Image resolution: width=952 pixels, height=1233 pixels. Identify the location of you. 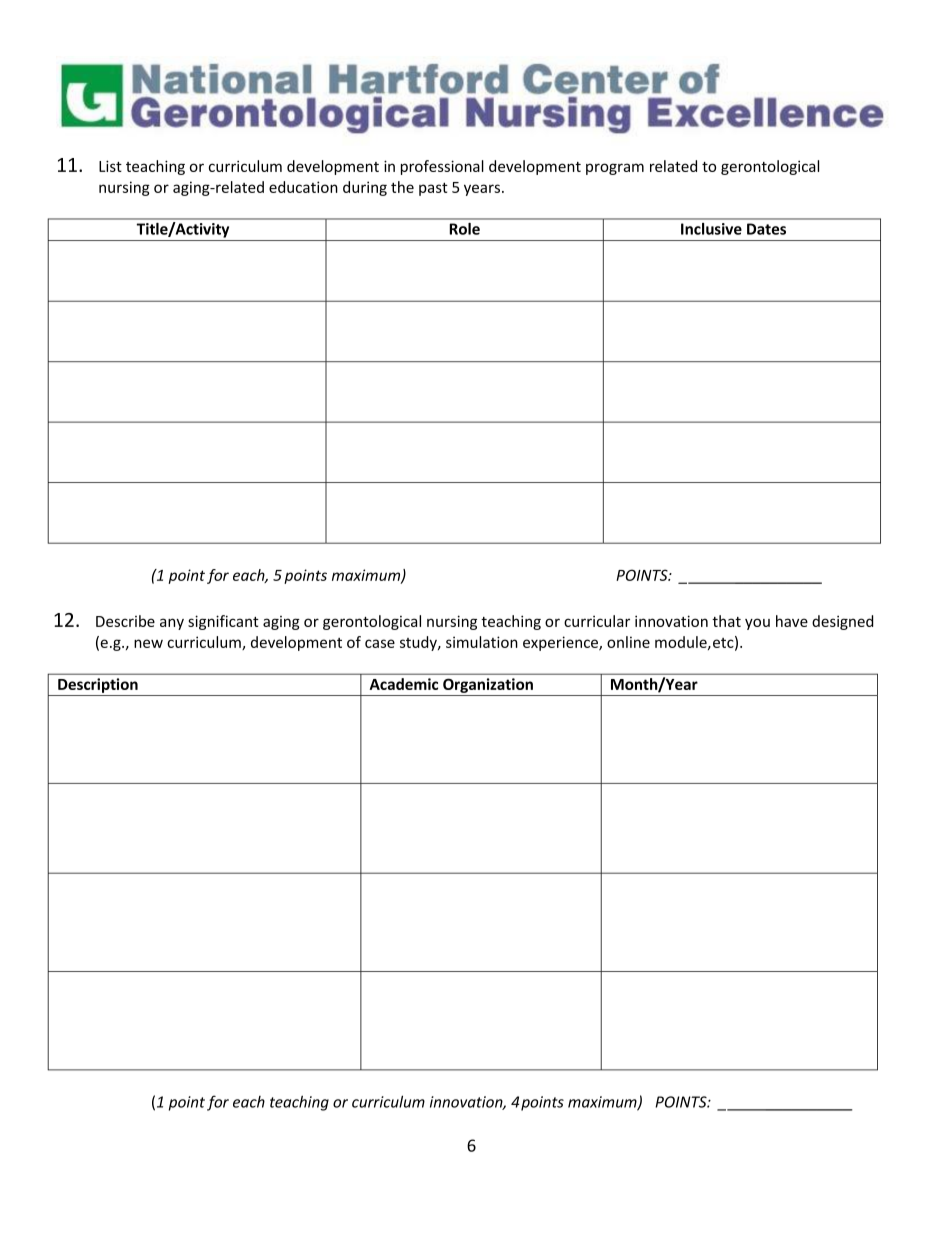
(757, 624).
